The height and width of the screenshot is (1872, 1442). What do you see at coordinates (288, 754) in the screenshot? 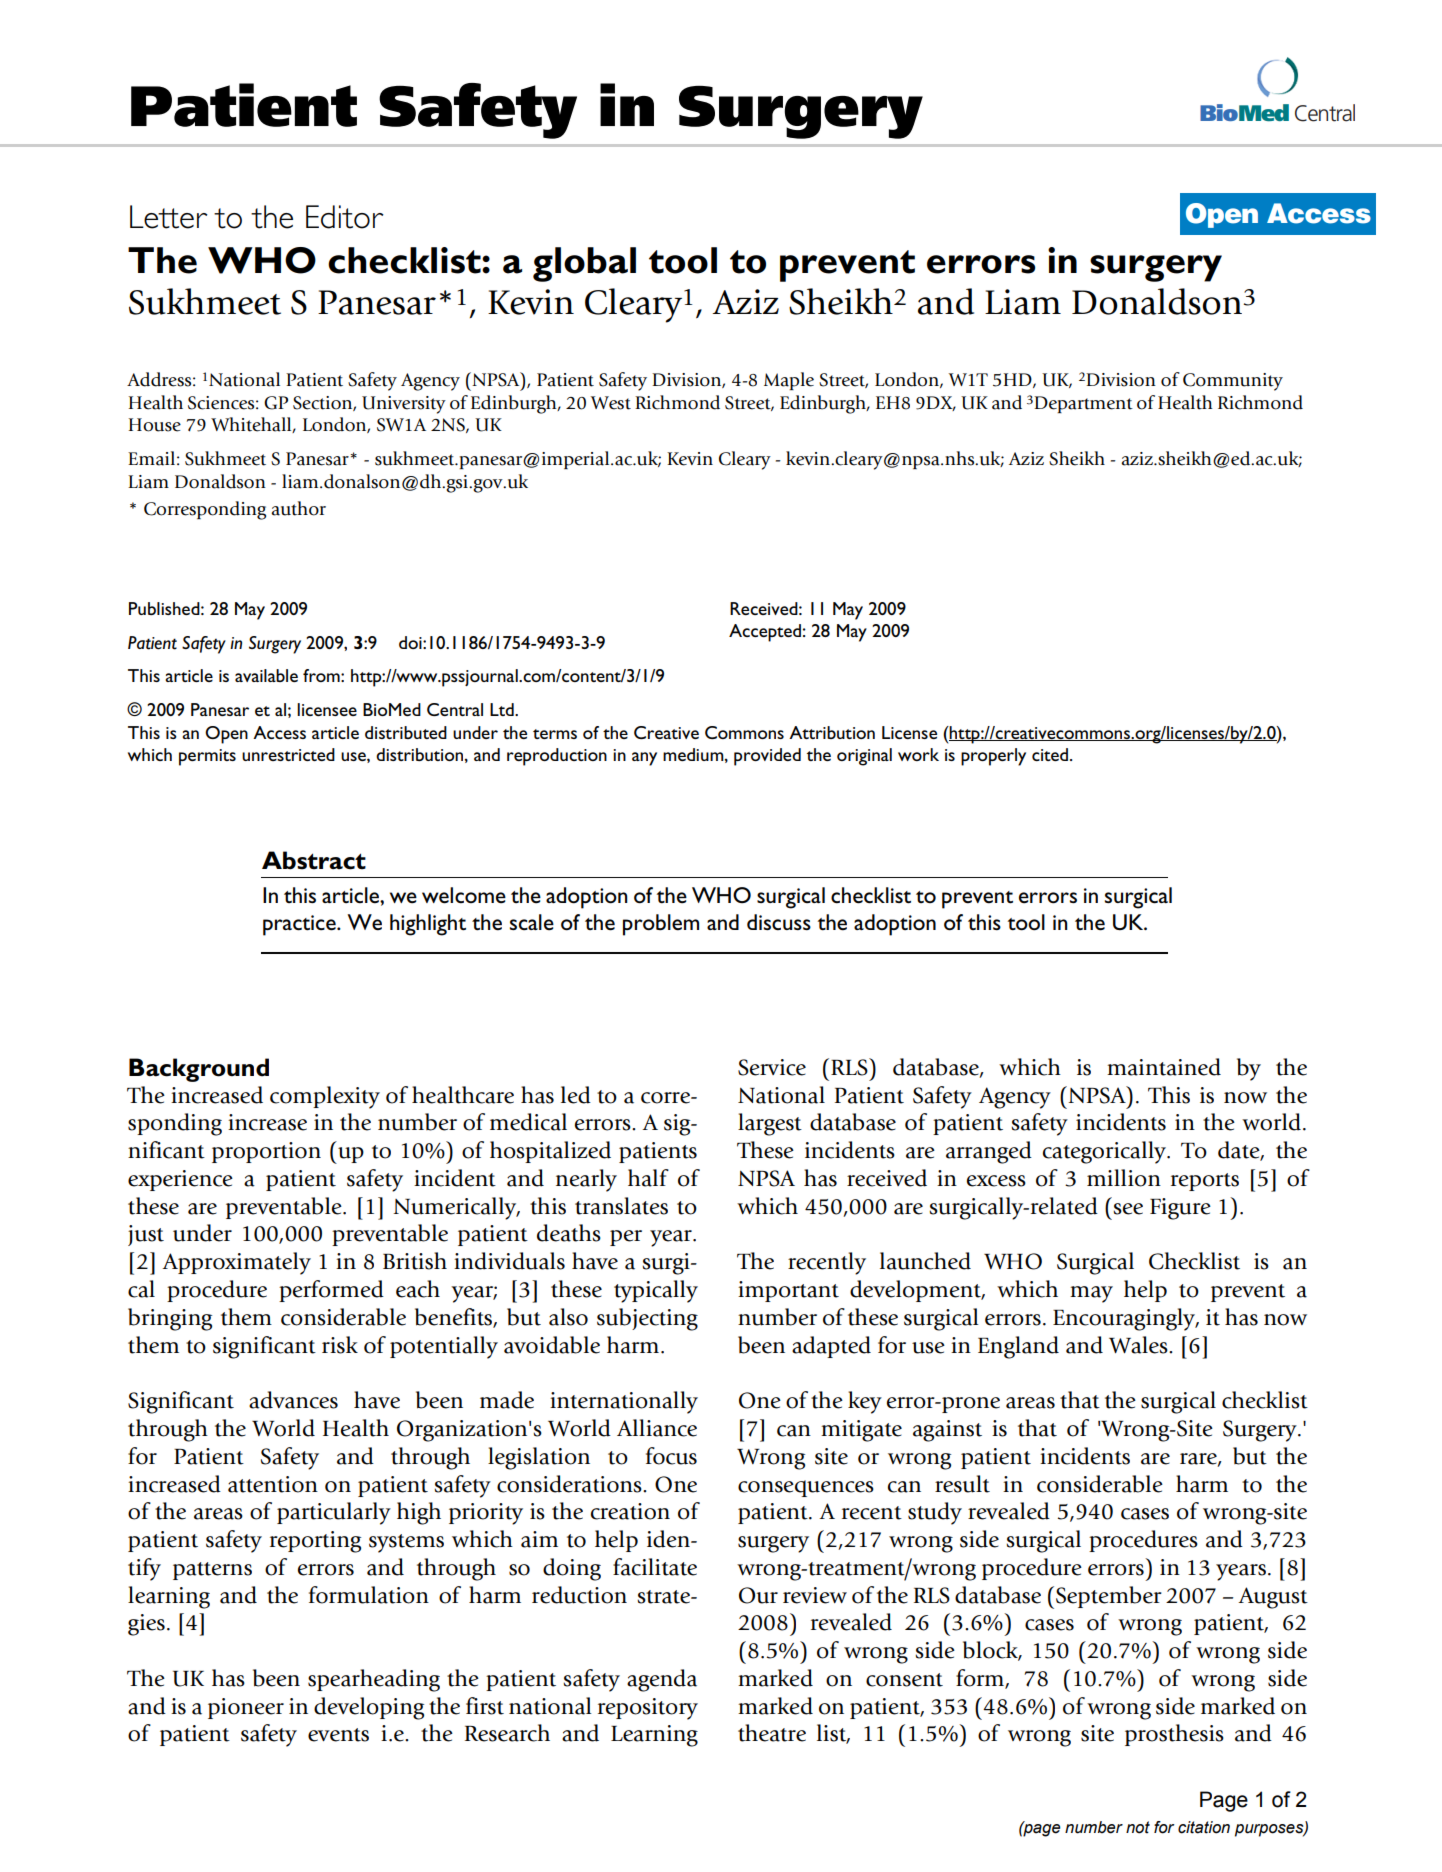
I see `unrestricted` at bounding box center [288, 754].
